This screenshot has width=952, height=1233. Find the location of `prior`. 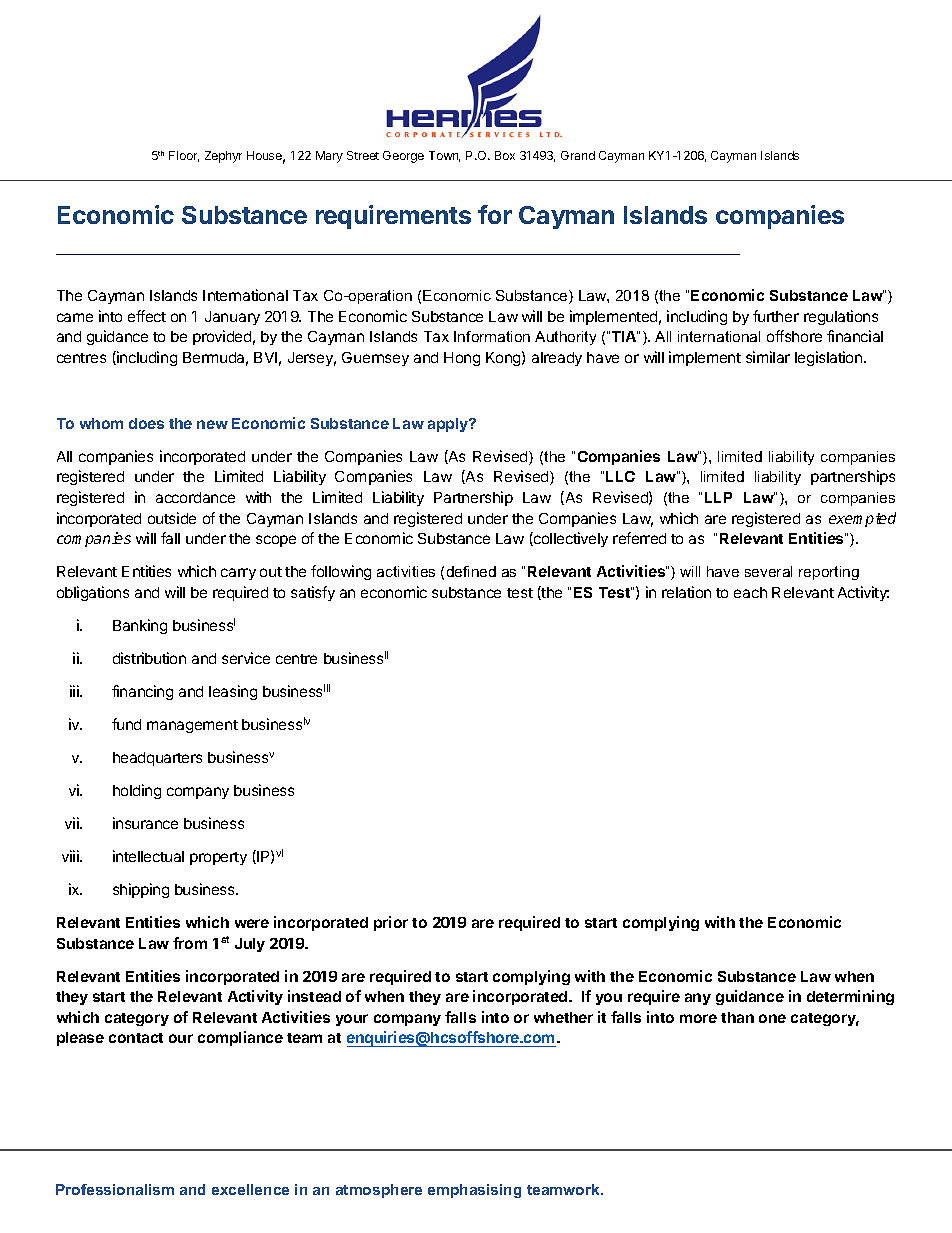

prior is located at coordinates (391, 923).
